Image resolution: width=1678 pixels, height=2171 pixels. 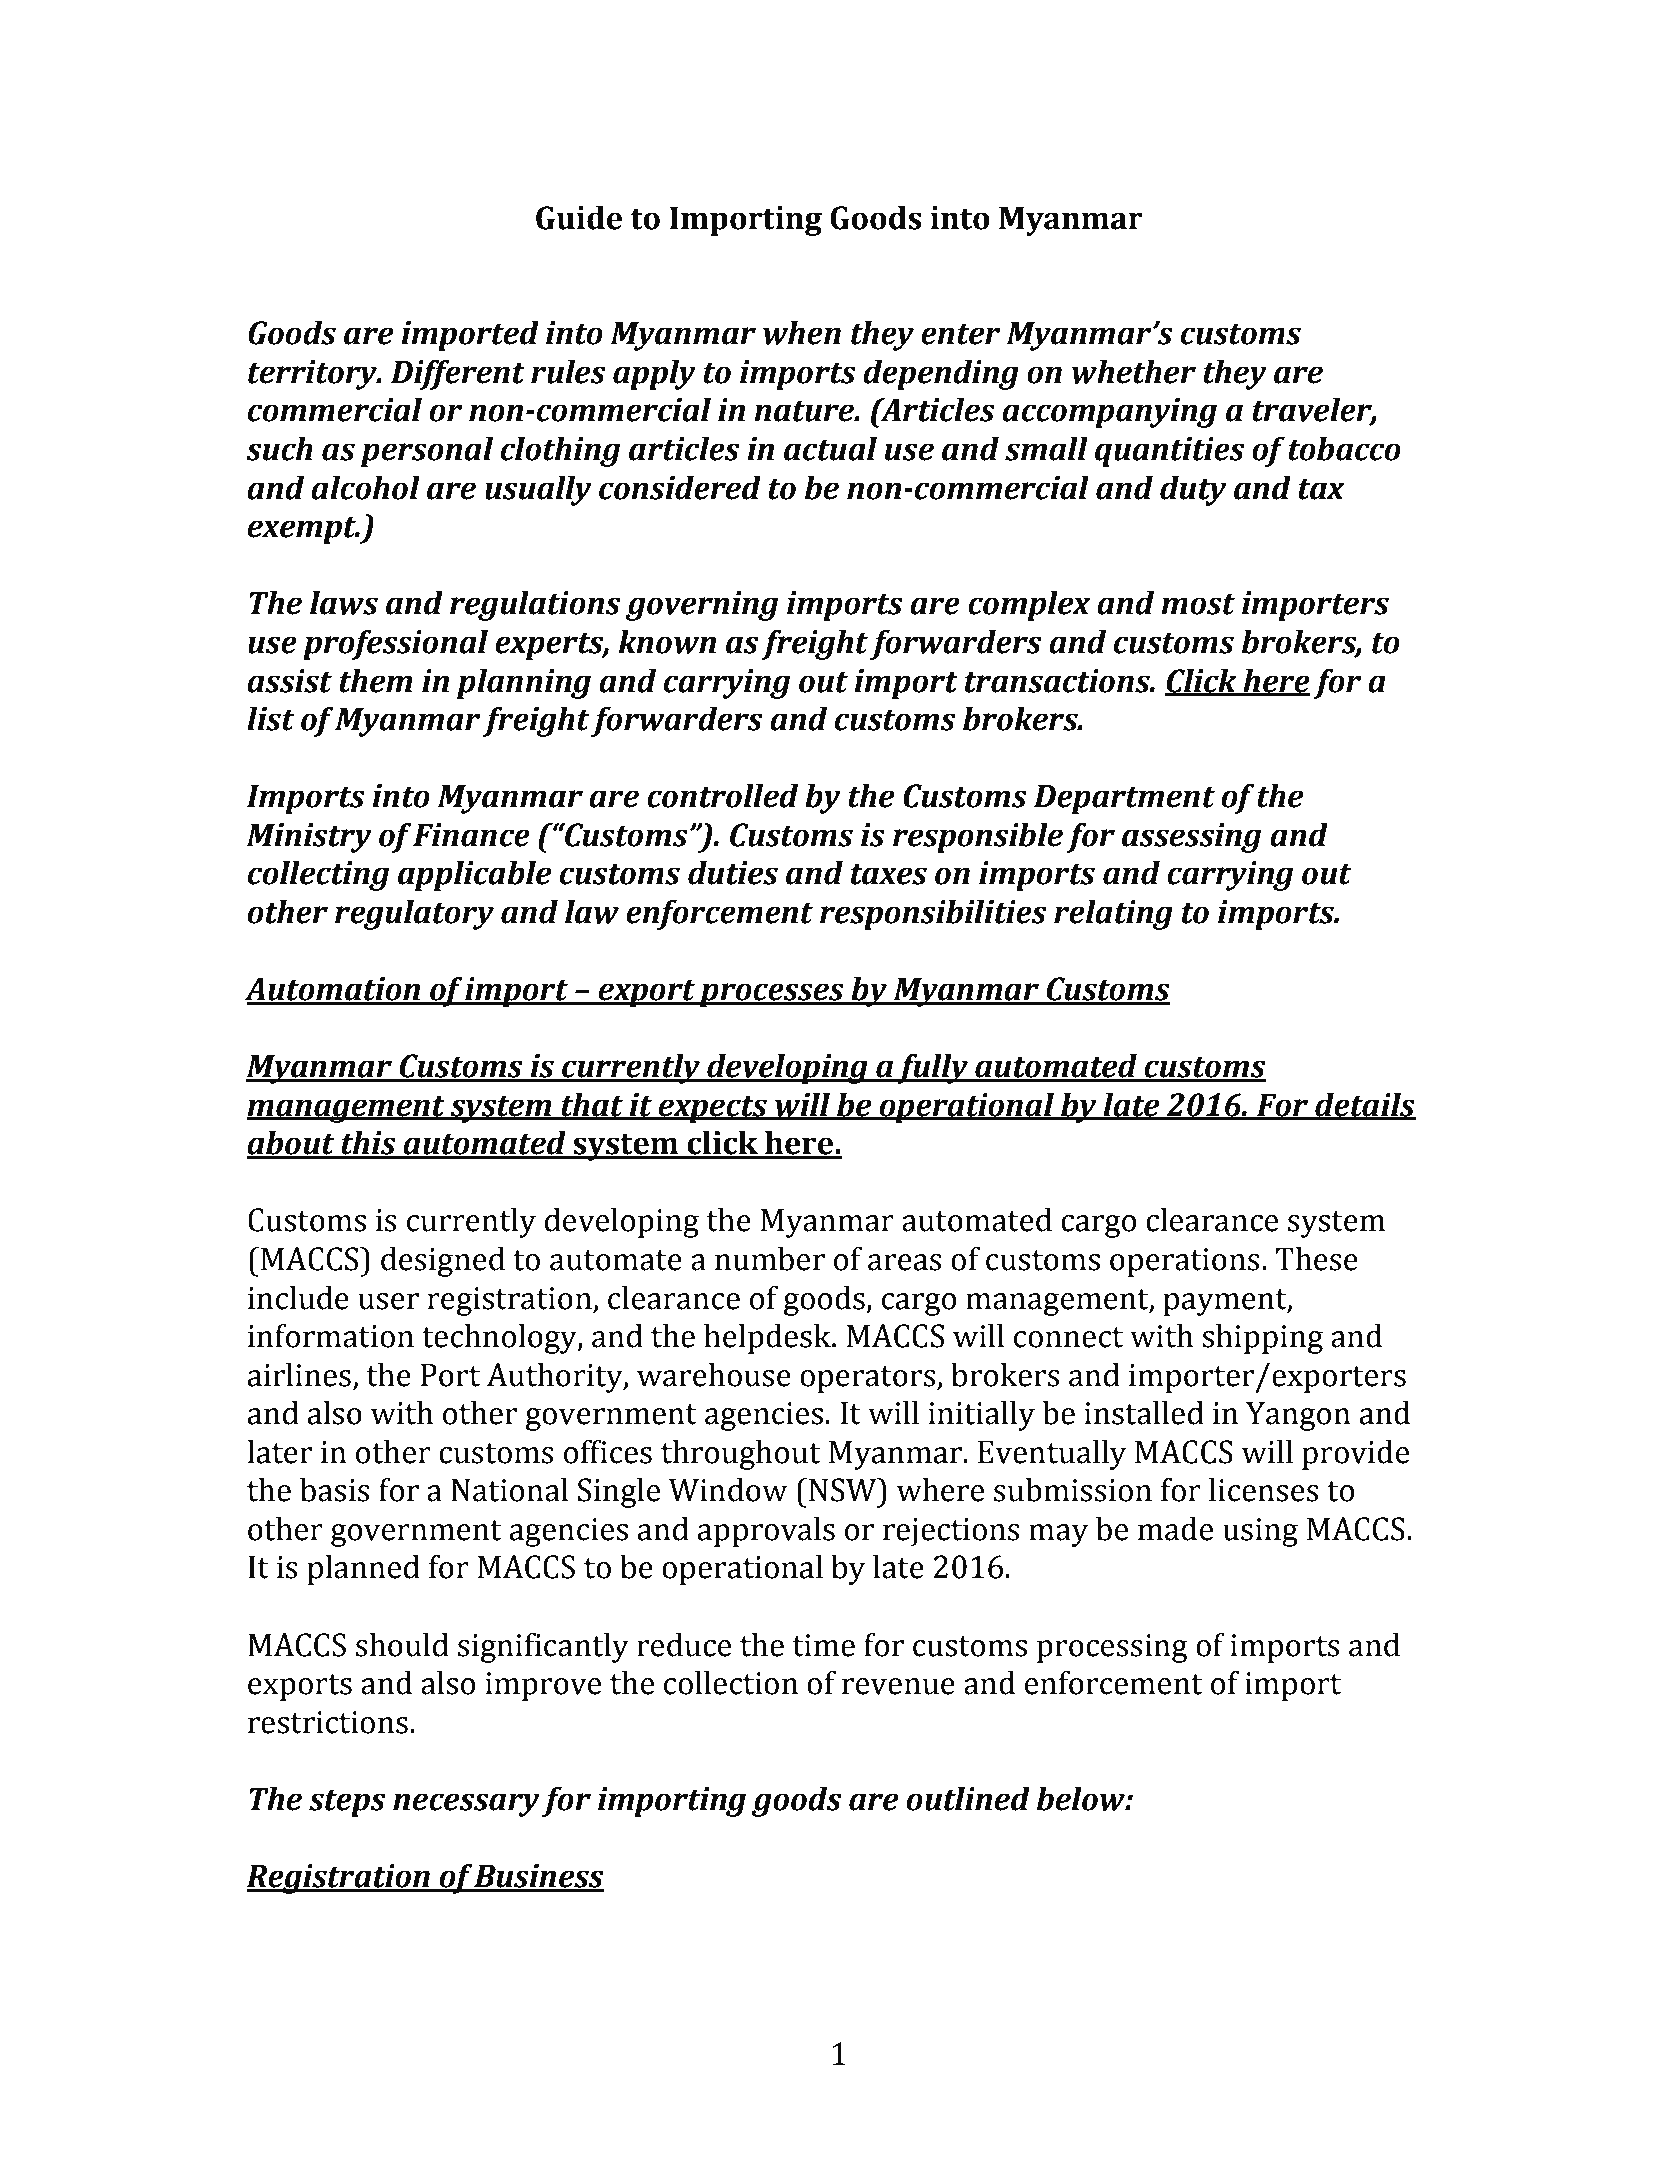 I want to click on relating, so click(x=1113, y=915).
